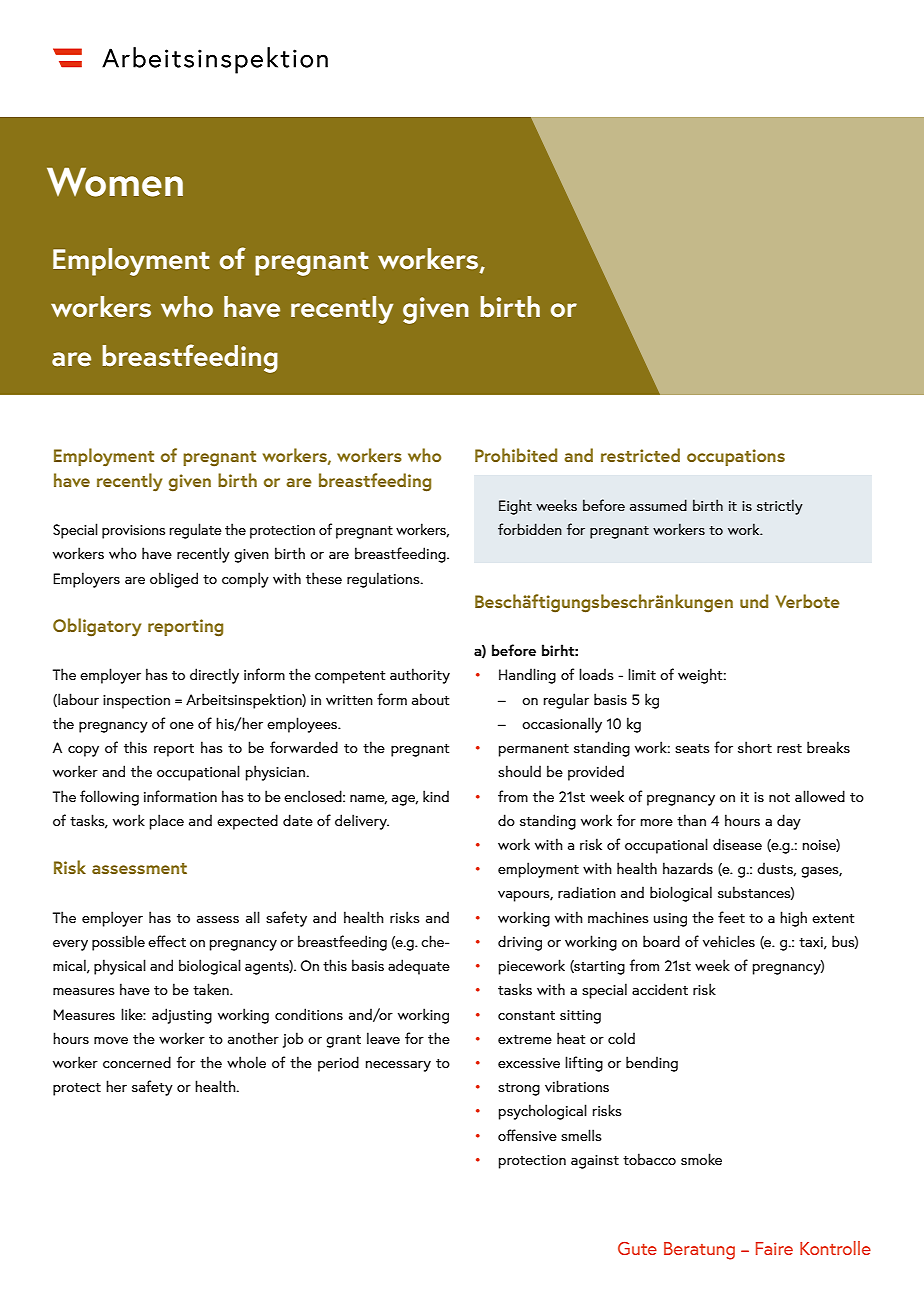  I want to click on strictly, so click(780, 507).
